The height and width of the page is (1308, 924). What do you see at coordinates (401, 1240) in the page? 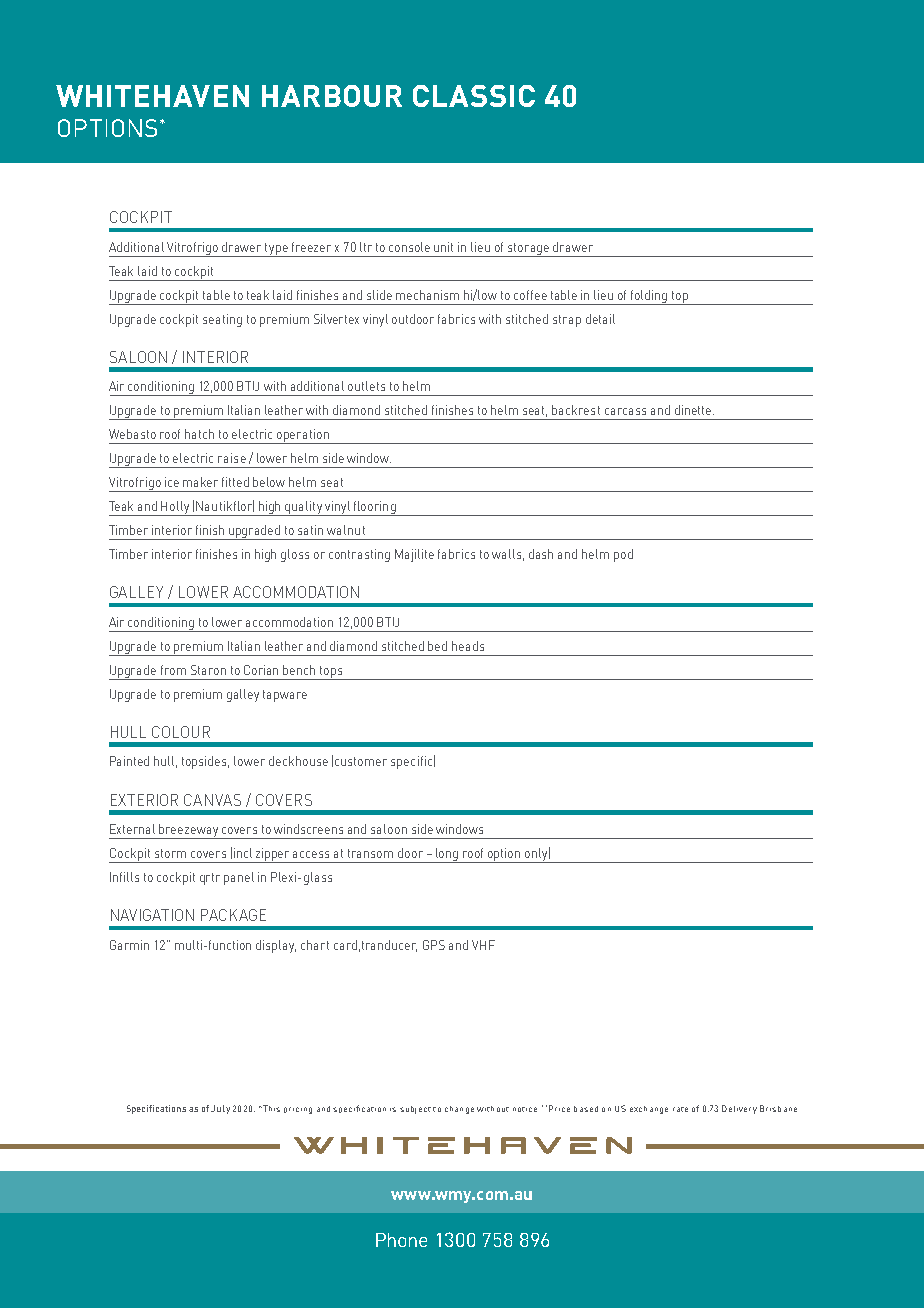
I see `Phone` at bounding box center [401, 1240].
